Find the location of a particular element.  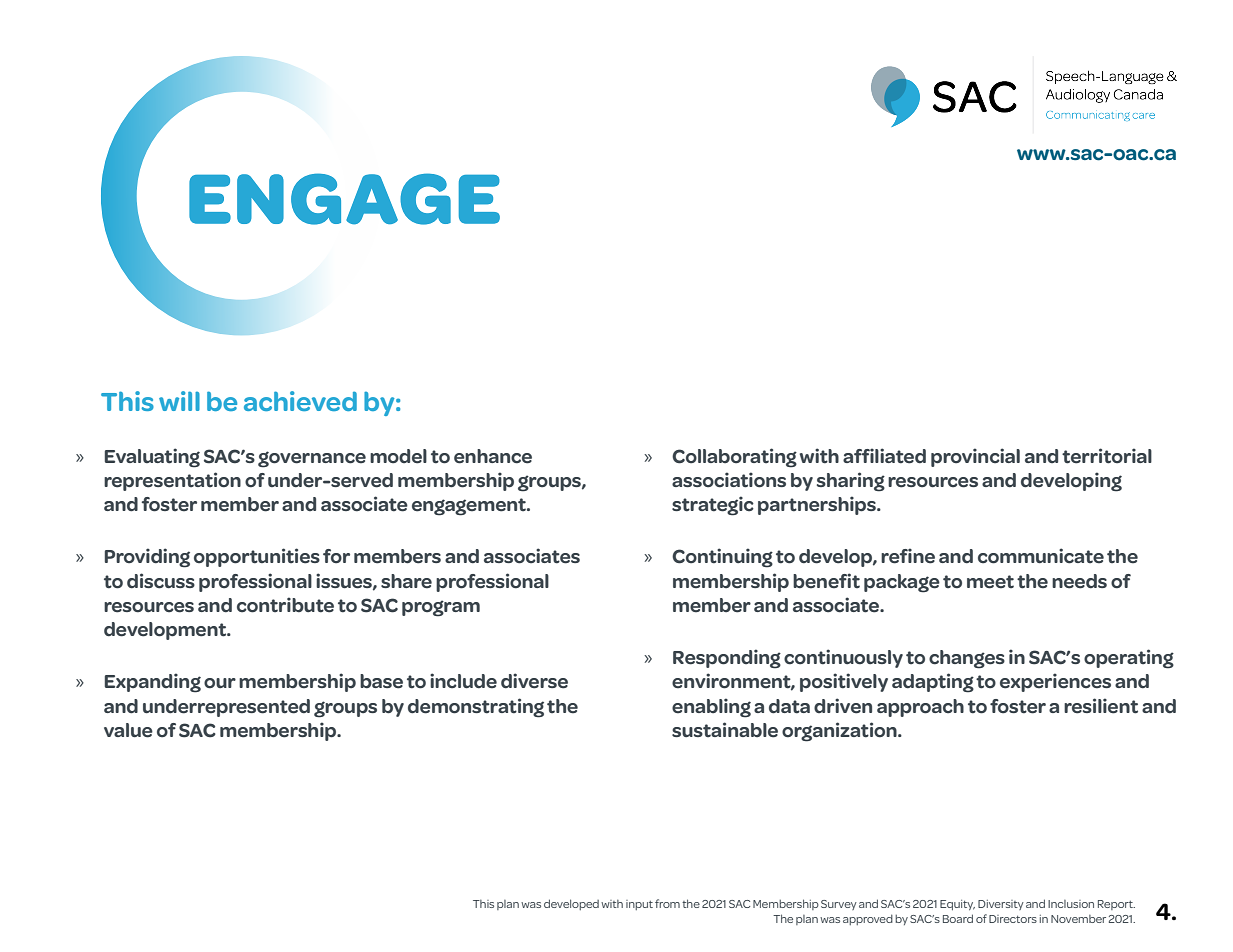

opportunities is located at coordinates (257, 557).
